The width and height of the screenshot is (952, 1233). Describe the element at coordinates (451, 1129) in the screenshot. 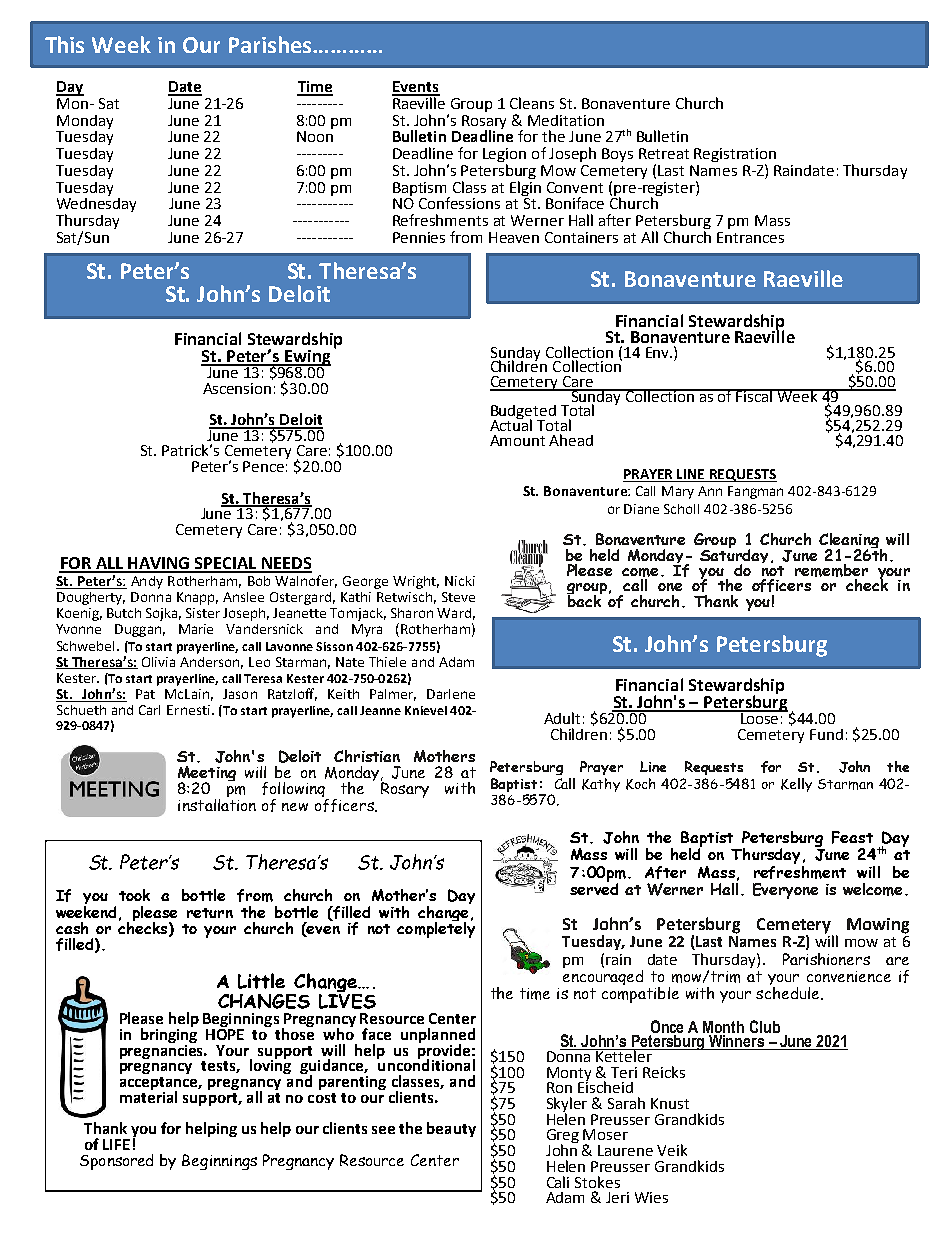

I see `beauty` at that location.
